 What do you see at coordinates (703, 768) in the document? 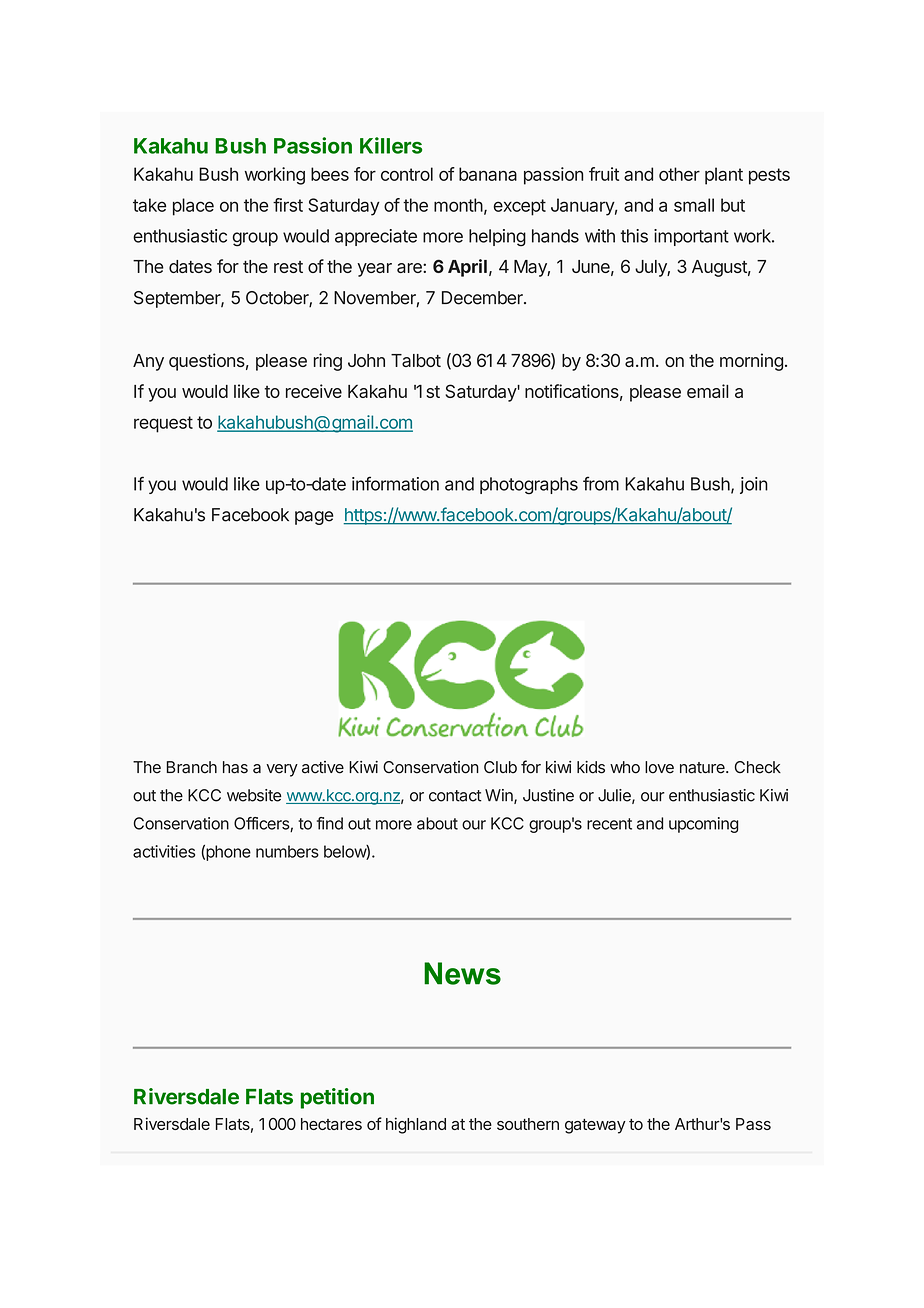
I see `nature` at bounding box center [703, 768].
